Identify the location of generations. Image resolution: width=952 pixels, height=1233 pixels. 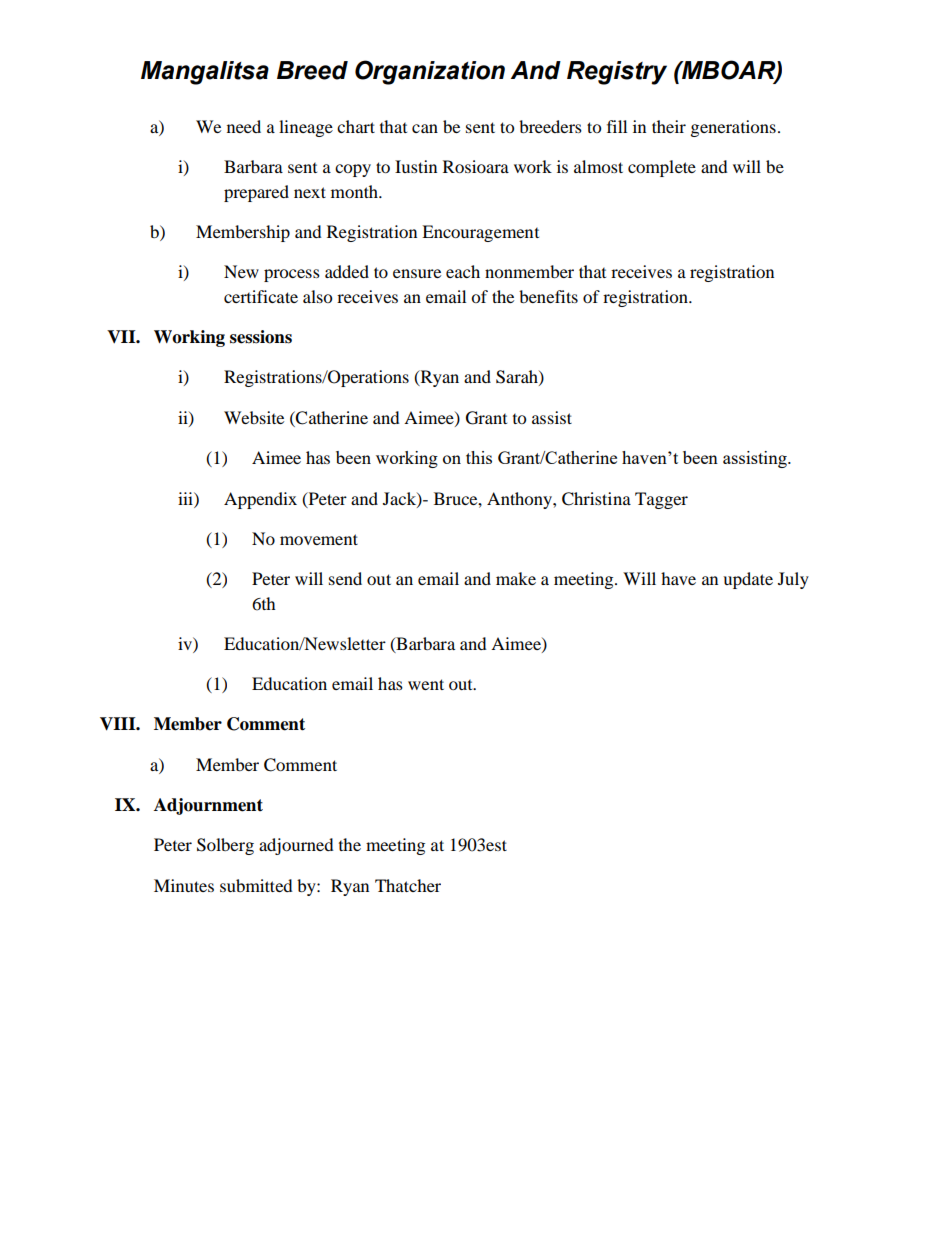
(733, 128).
